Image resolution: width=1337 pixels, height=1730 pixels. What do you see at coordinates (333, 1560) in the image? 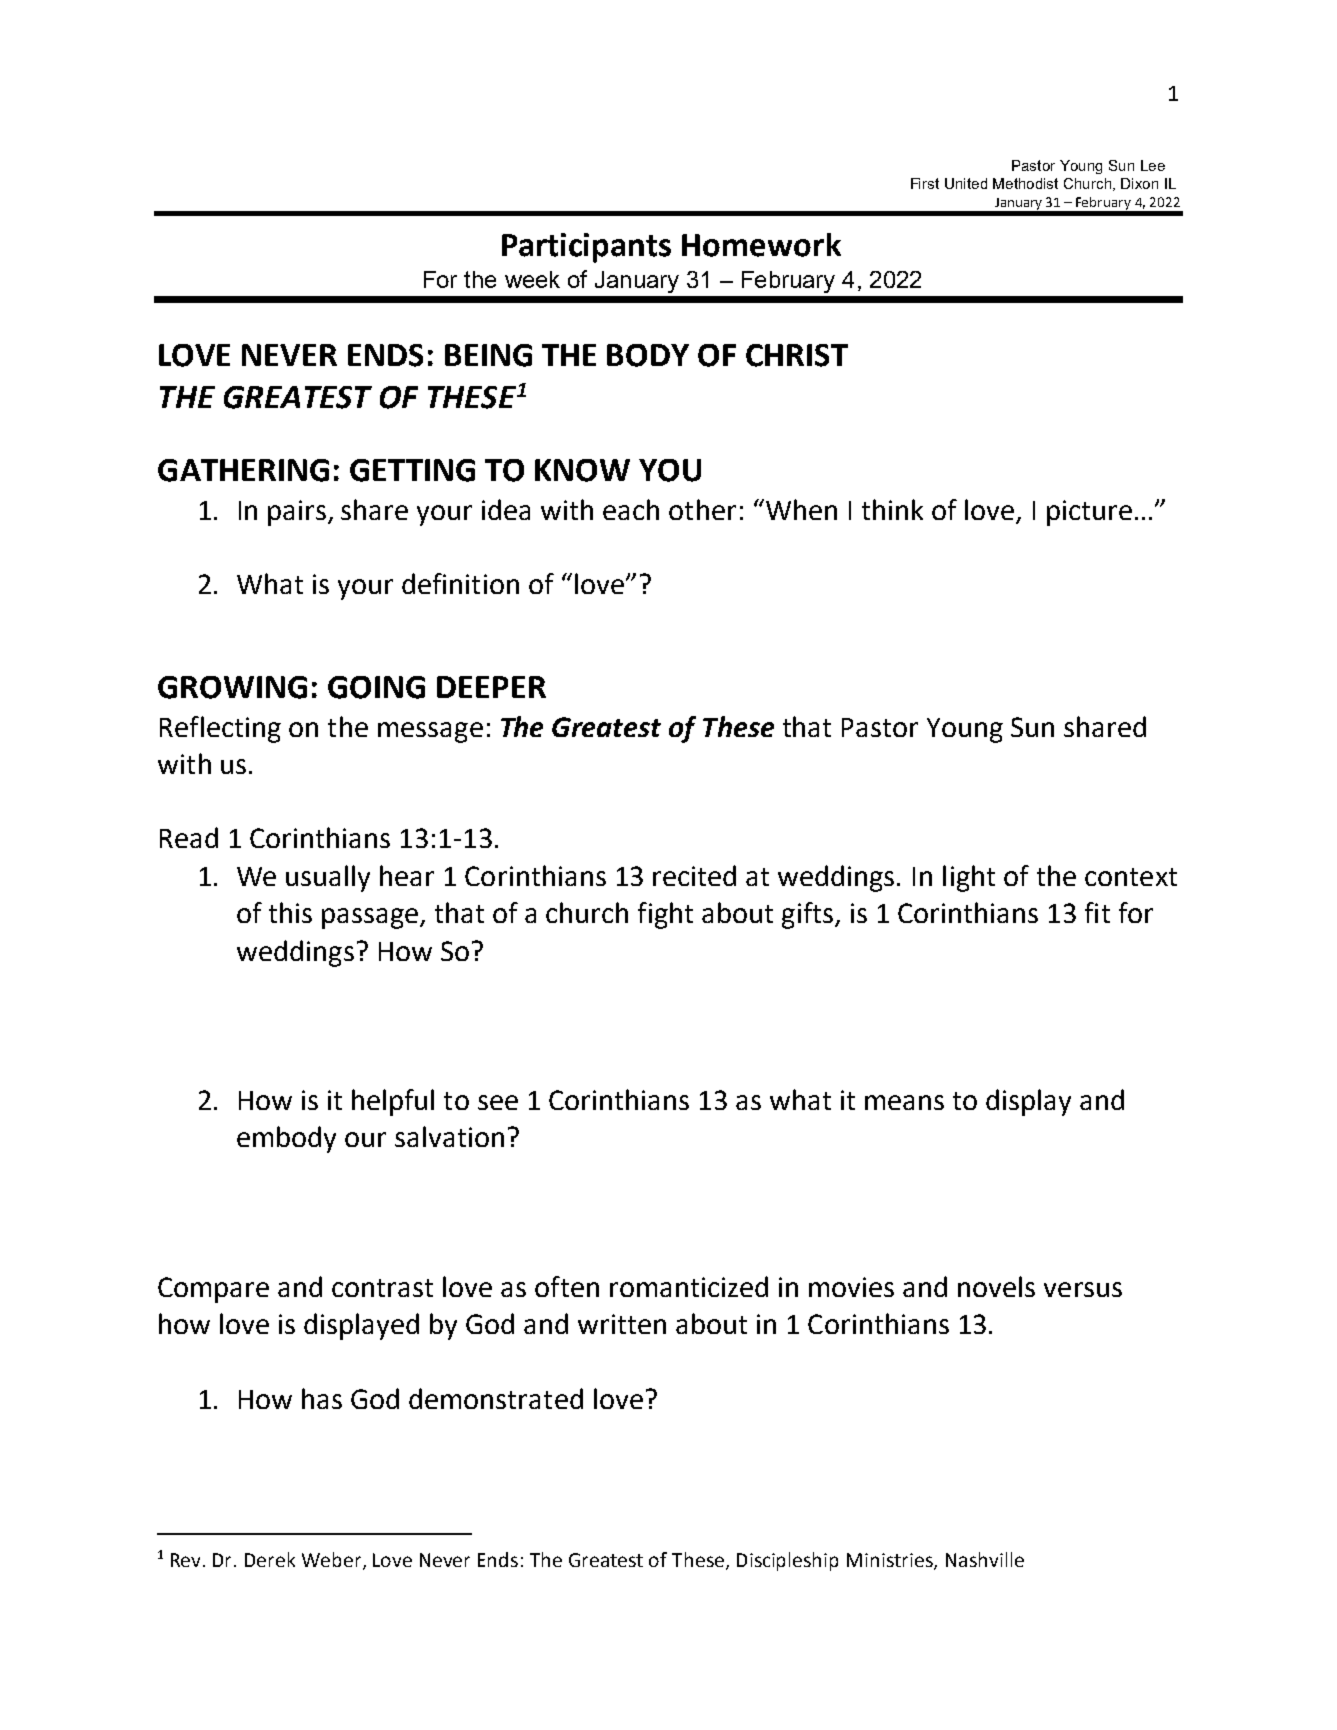
I see `Weber` at bounding box center [333, 1560].
